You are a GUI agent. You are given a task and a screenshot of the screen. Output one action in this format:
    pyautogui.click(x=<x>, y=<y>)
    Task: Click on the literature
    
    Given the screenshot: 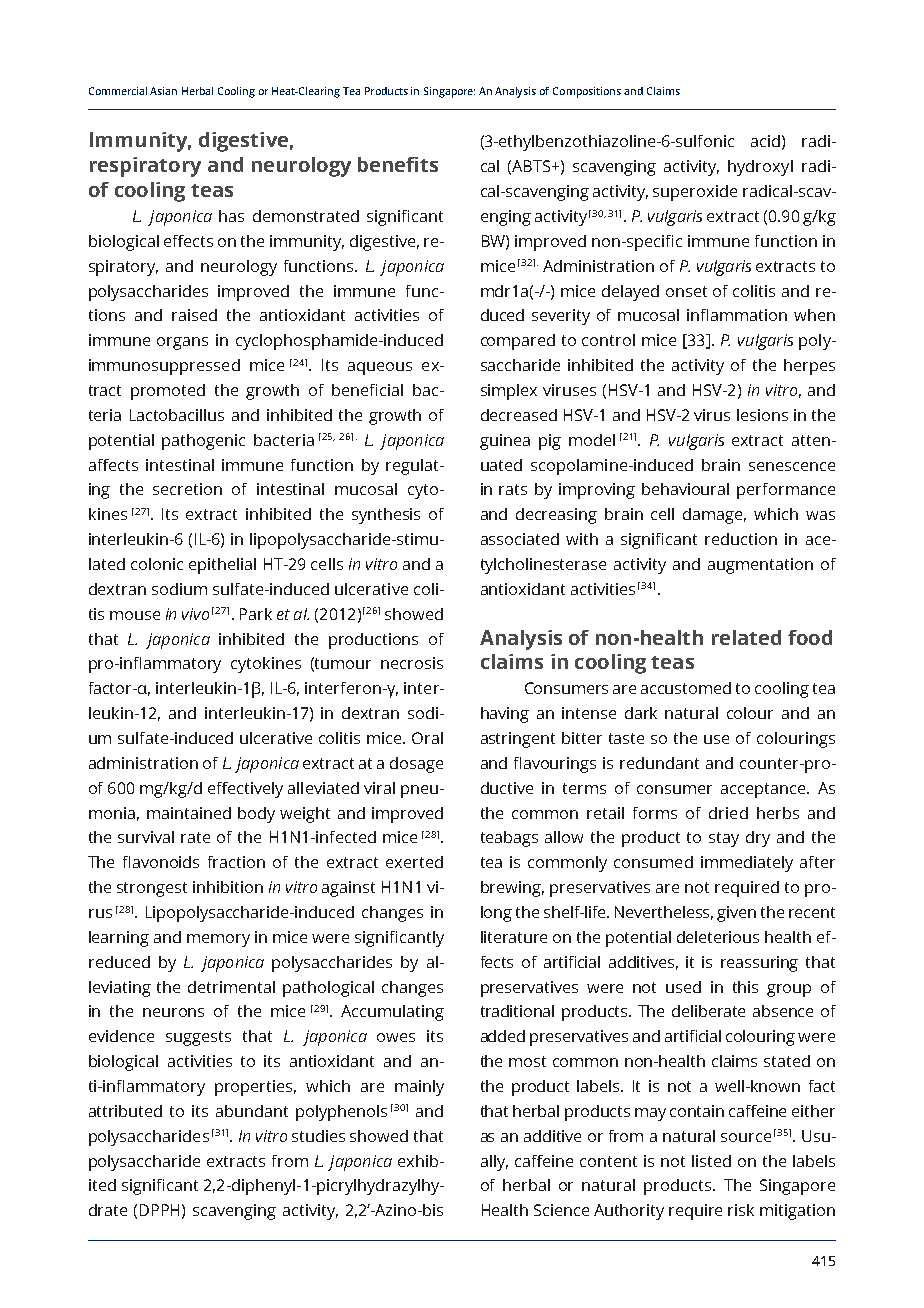 What is the action you would take?
    pyautogui.click(x=514, y=937)
